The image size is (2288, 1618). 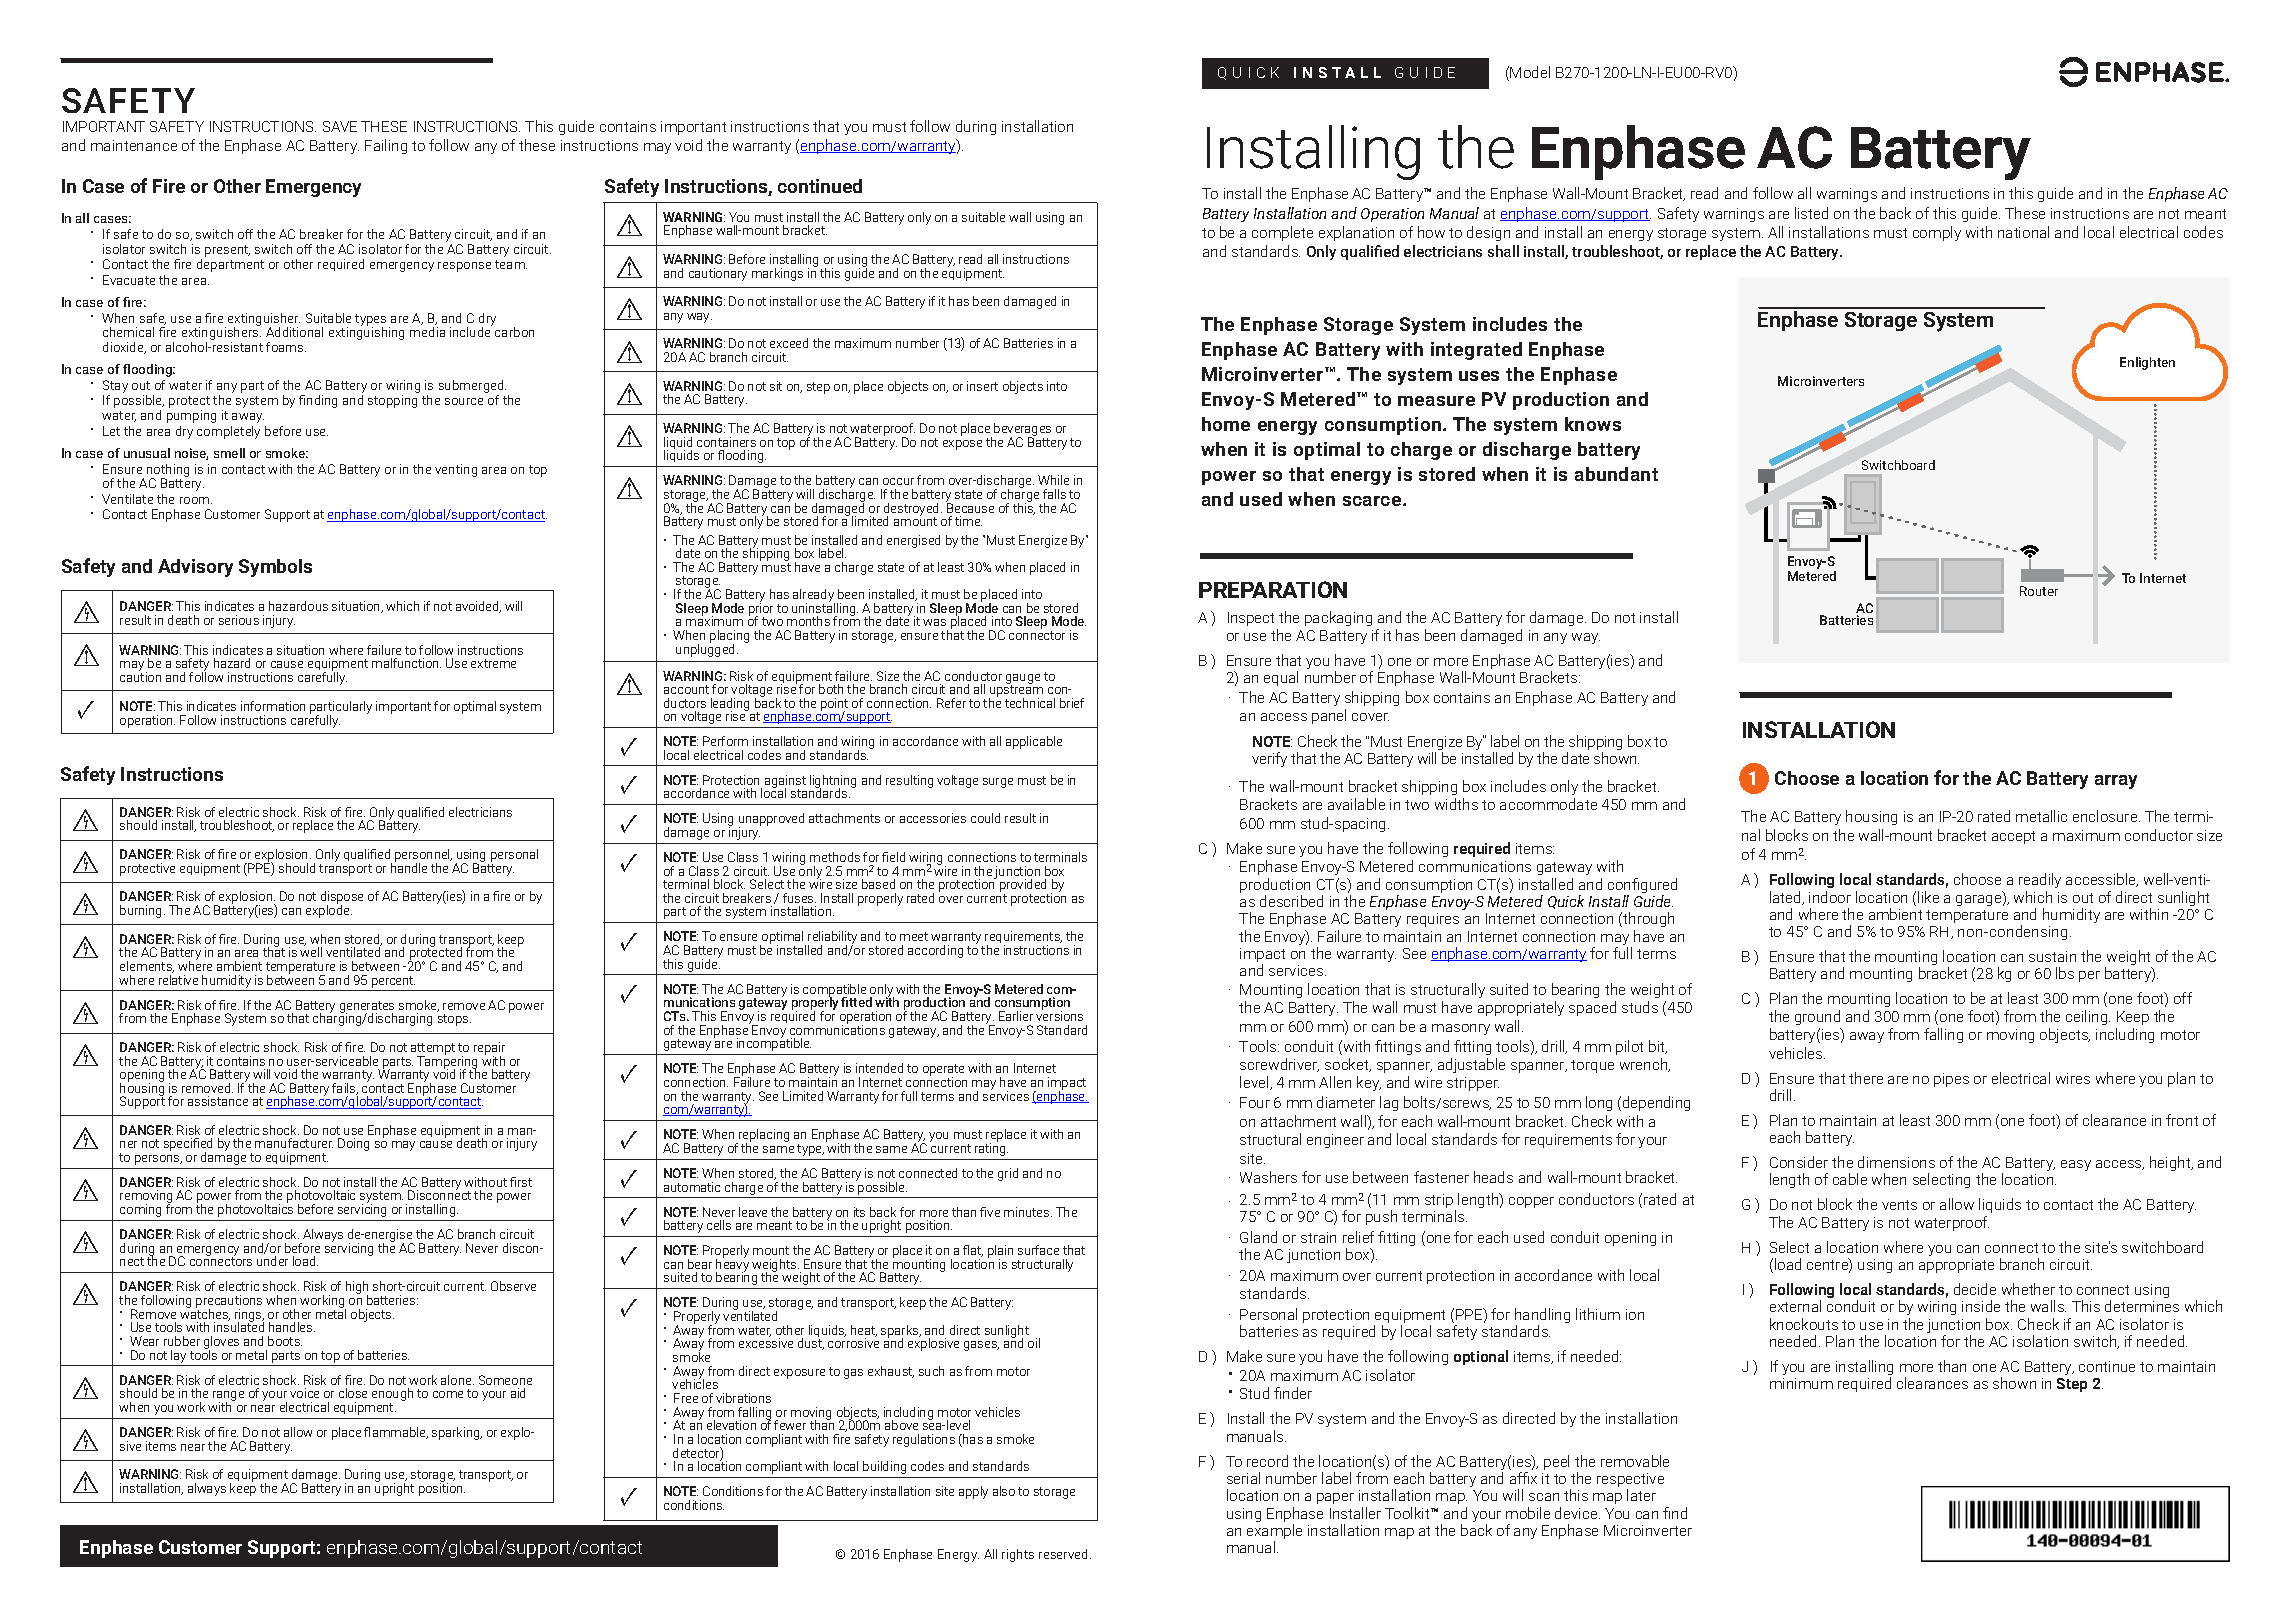 What do you see at coordinates (985, 818) in the screenshot?
I see `could` at bounding box center [985, 818].
